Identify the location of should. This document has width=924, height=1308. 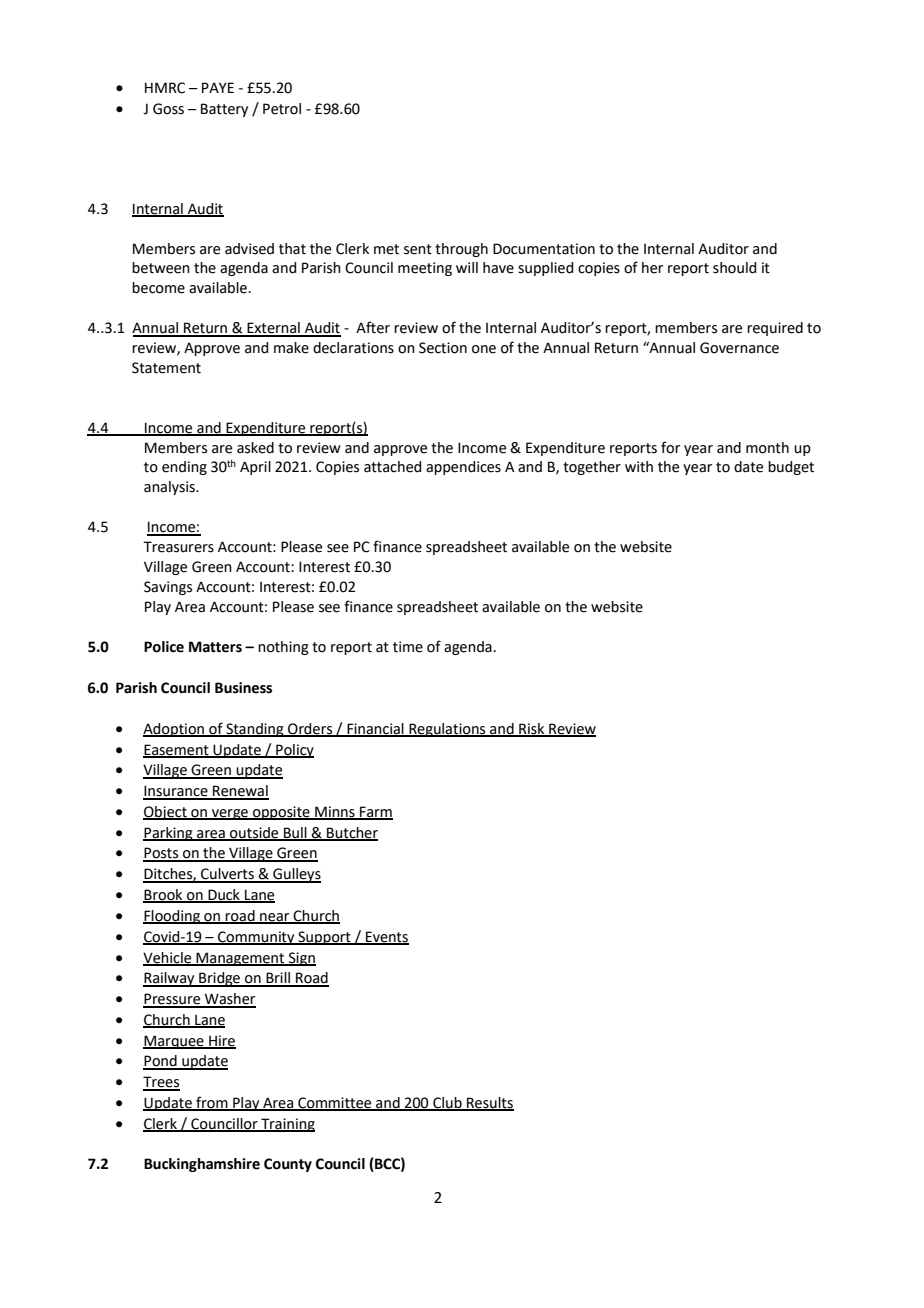
(734, 268).
